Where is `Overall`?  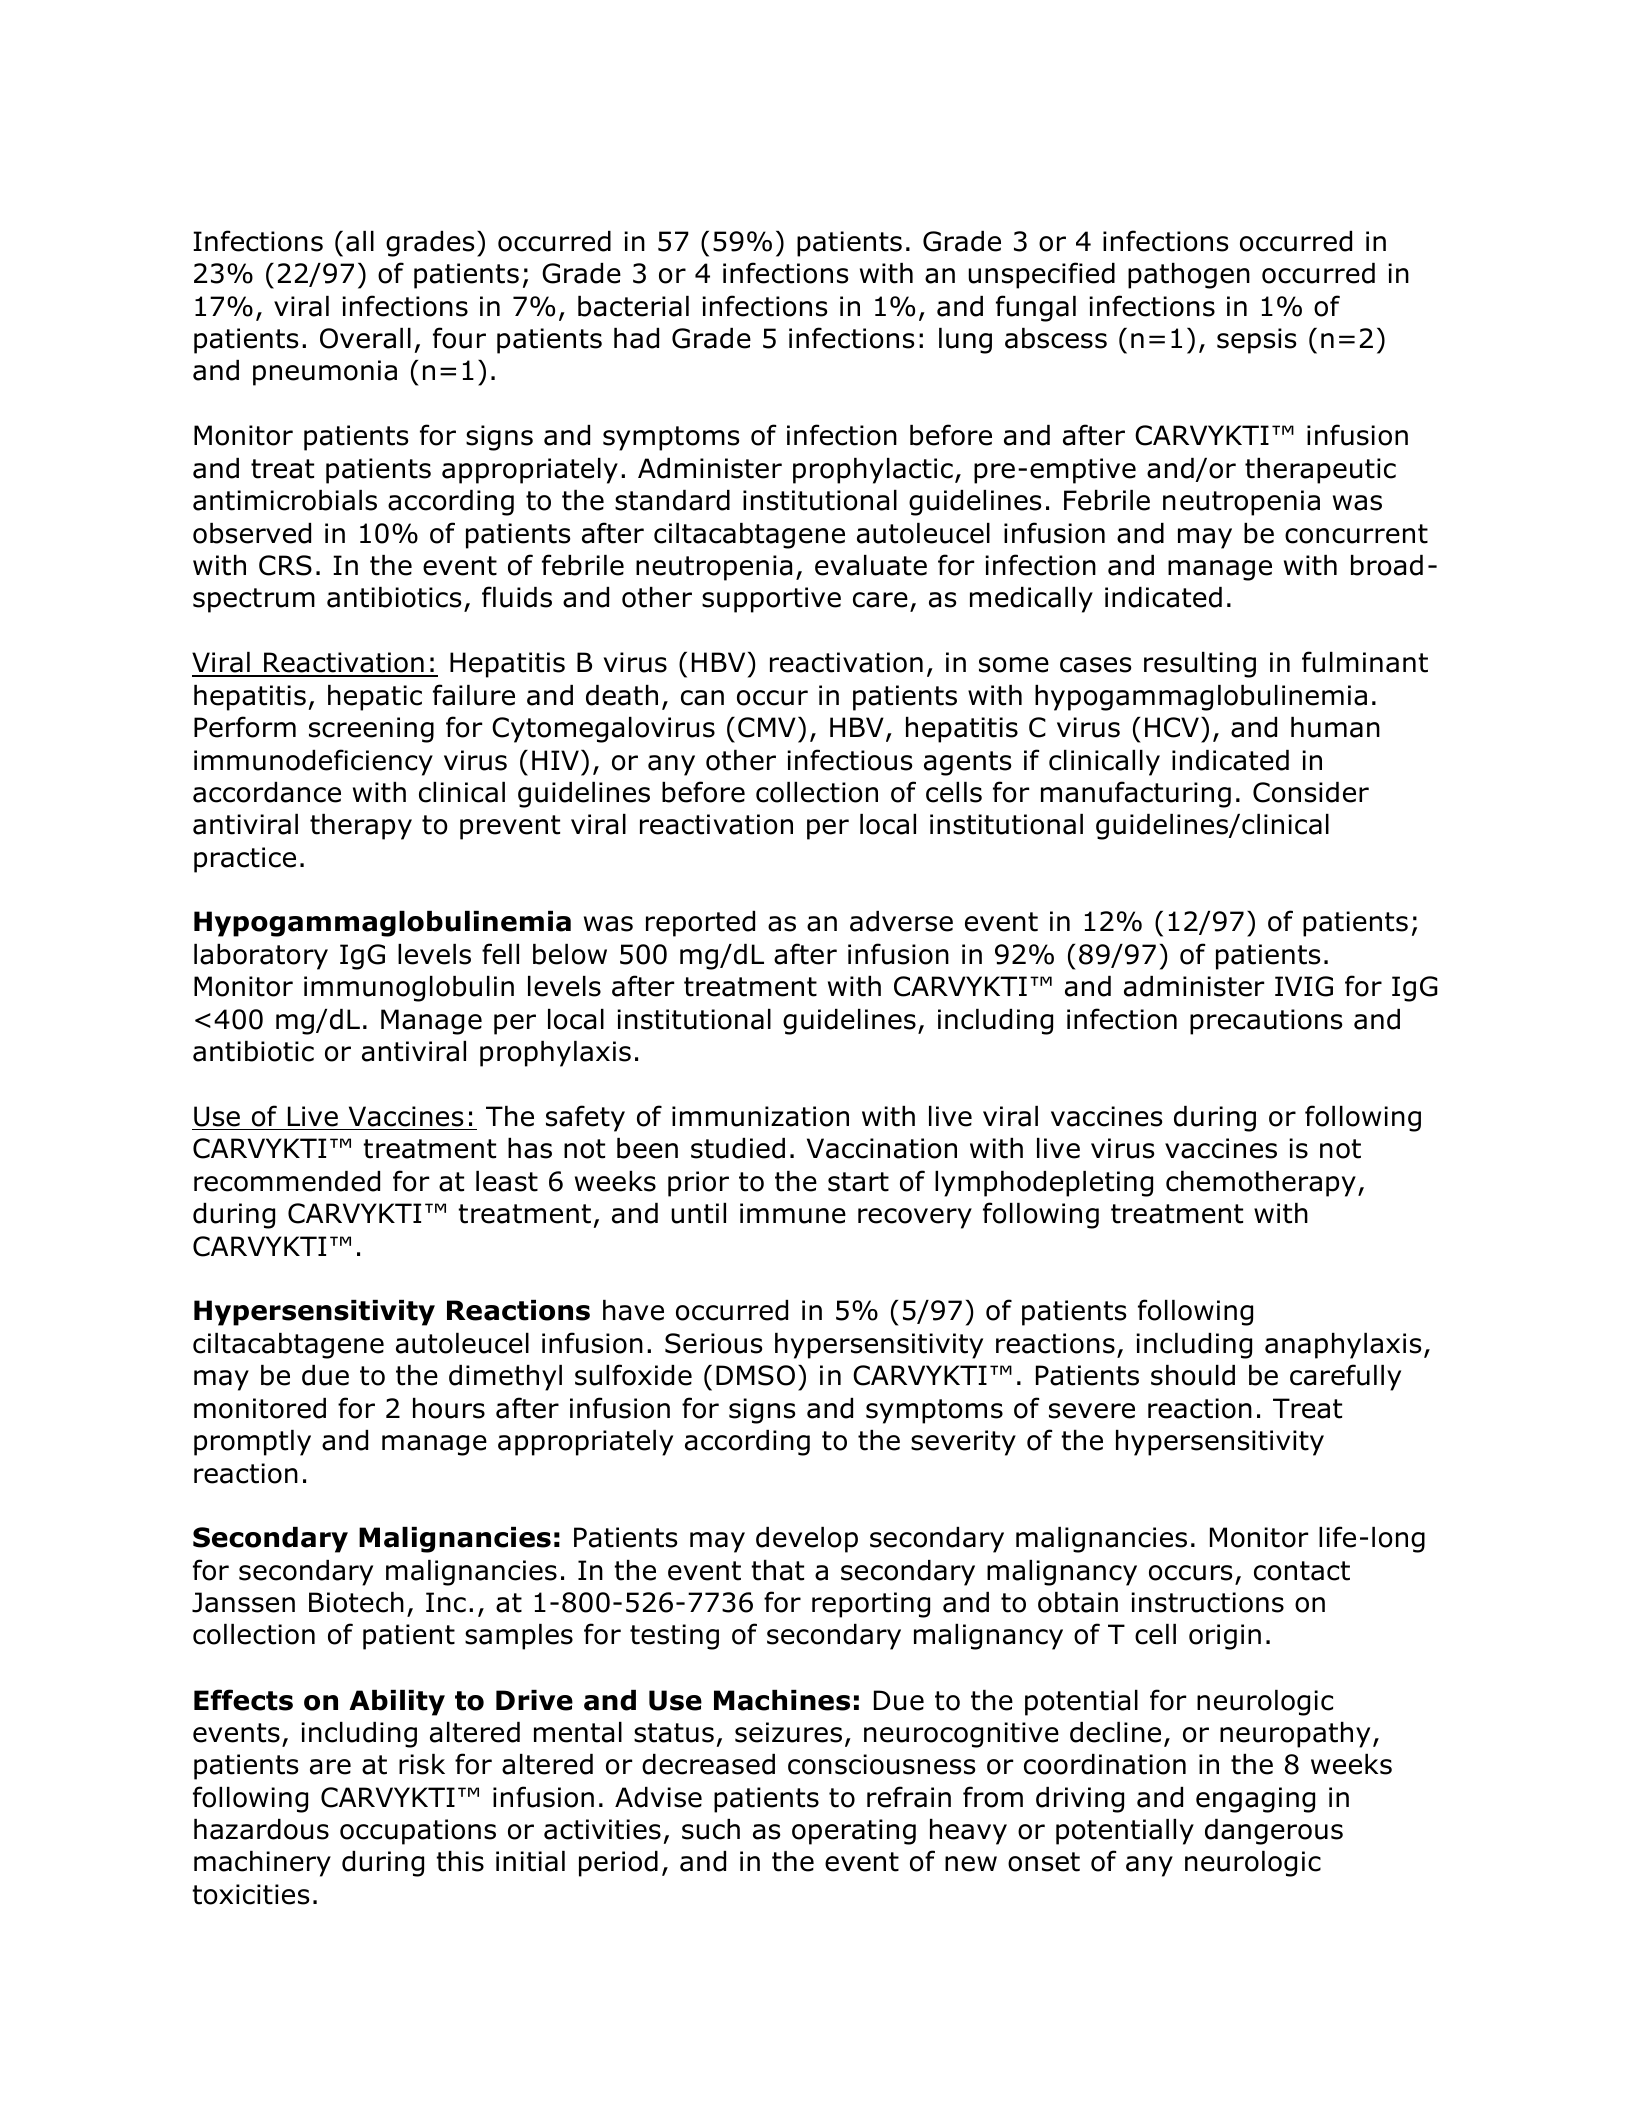
Overall is located at coordinates (365, 338).
